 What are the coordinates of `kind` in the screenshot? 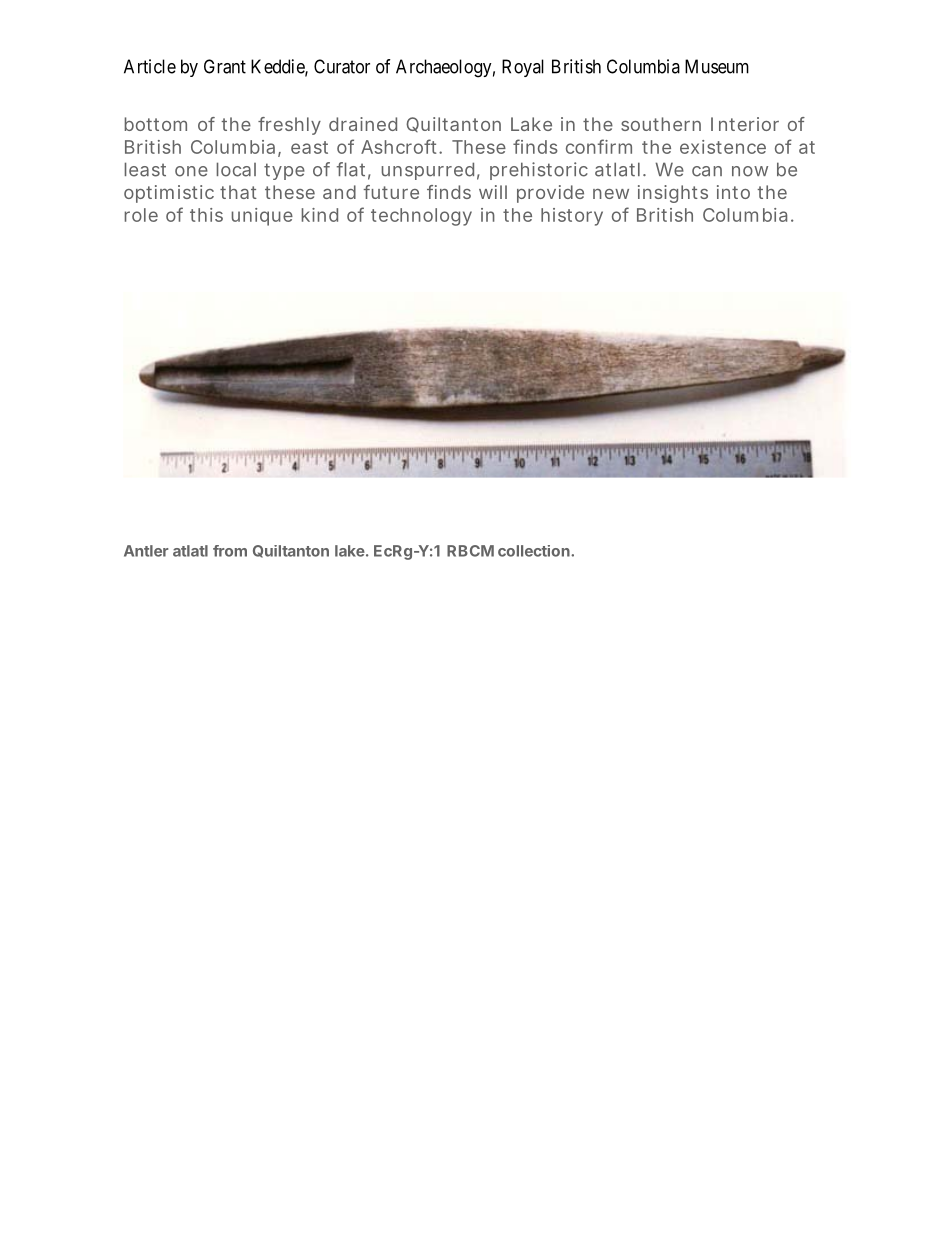 It's located at (320, 215).
